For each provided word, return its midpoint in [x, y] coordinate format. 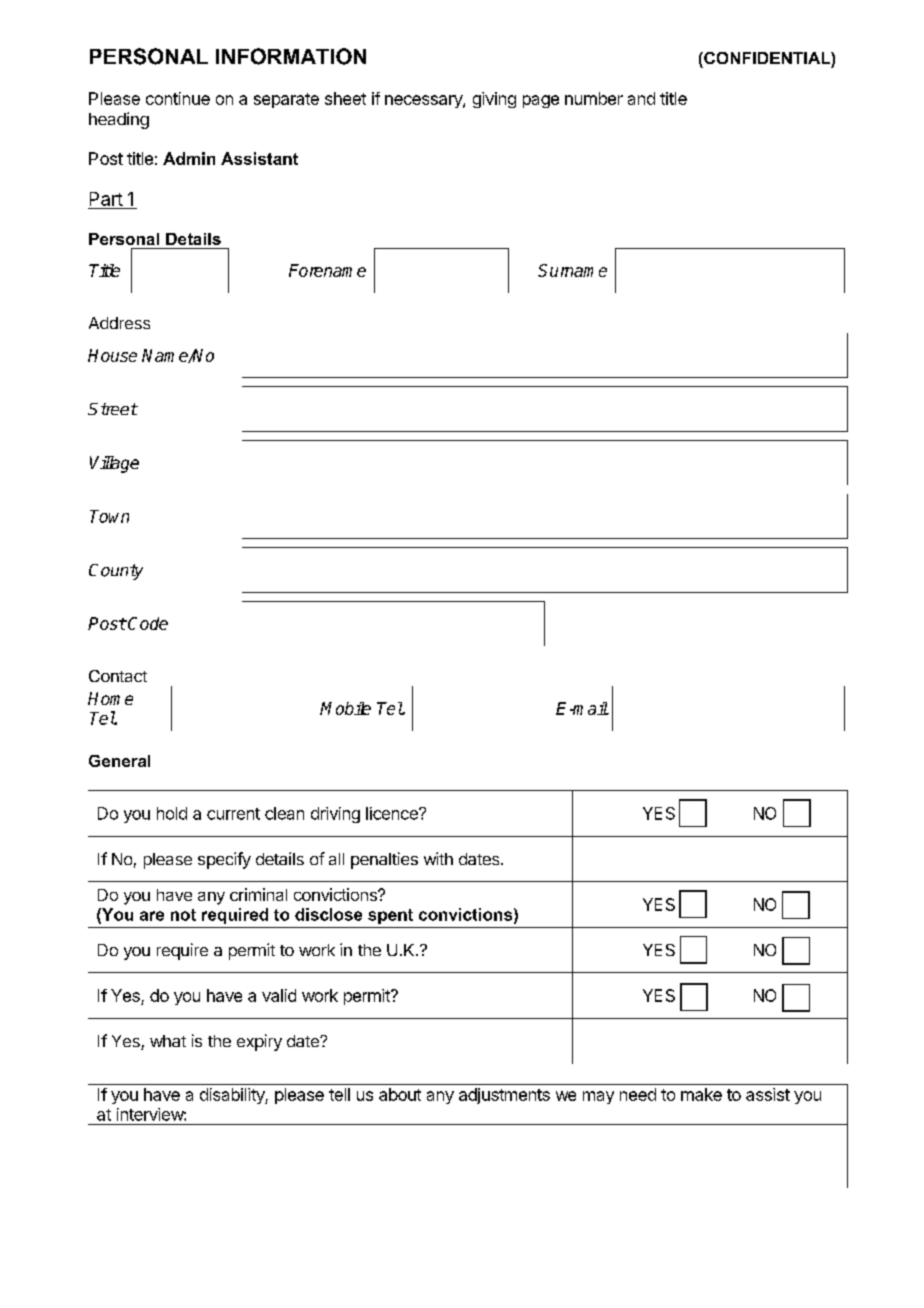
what [168, 1041]
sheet [345, 98]
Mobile [345, 708]
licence [393, 813]
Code [147, 623]
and [641, 98]
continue [178, 98]
